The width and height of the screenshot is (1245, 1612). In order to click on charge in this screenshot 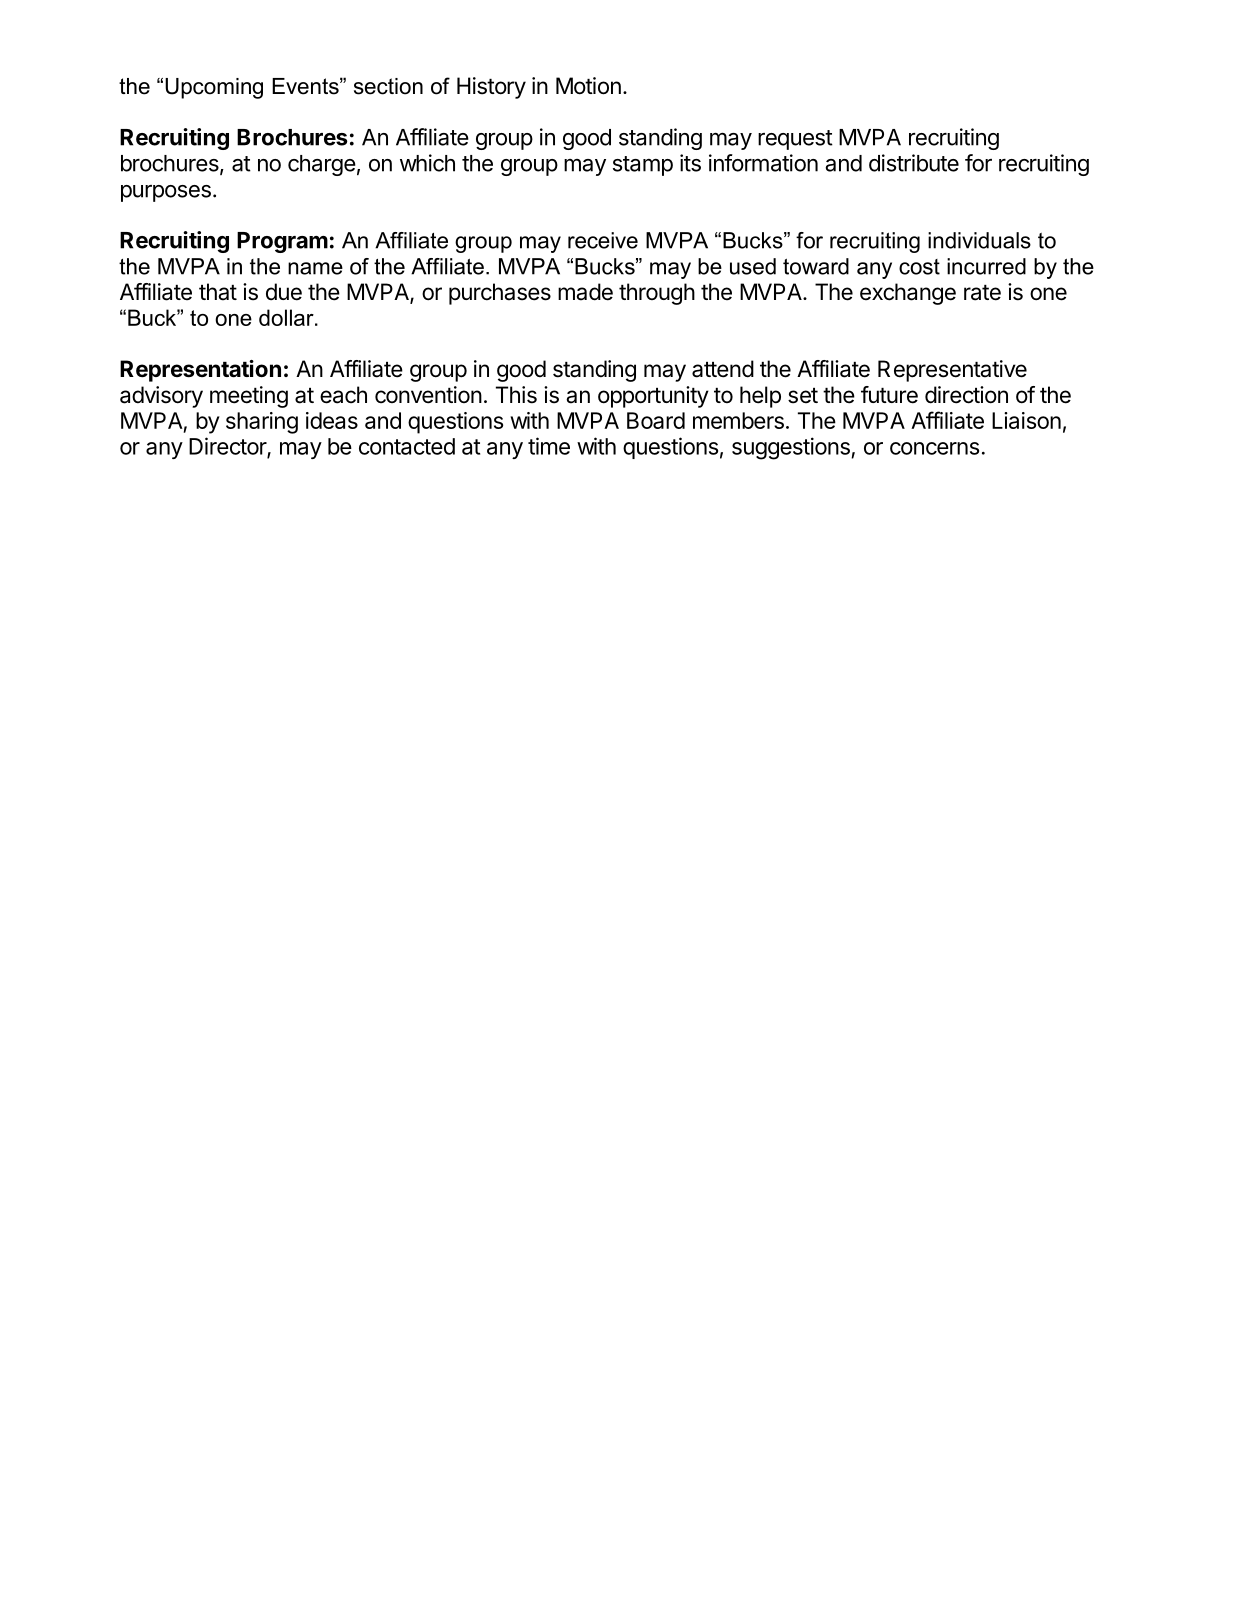, I will do `click(322, 165)`.
